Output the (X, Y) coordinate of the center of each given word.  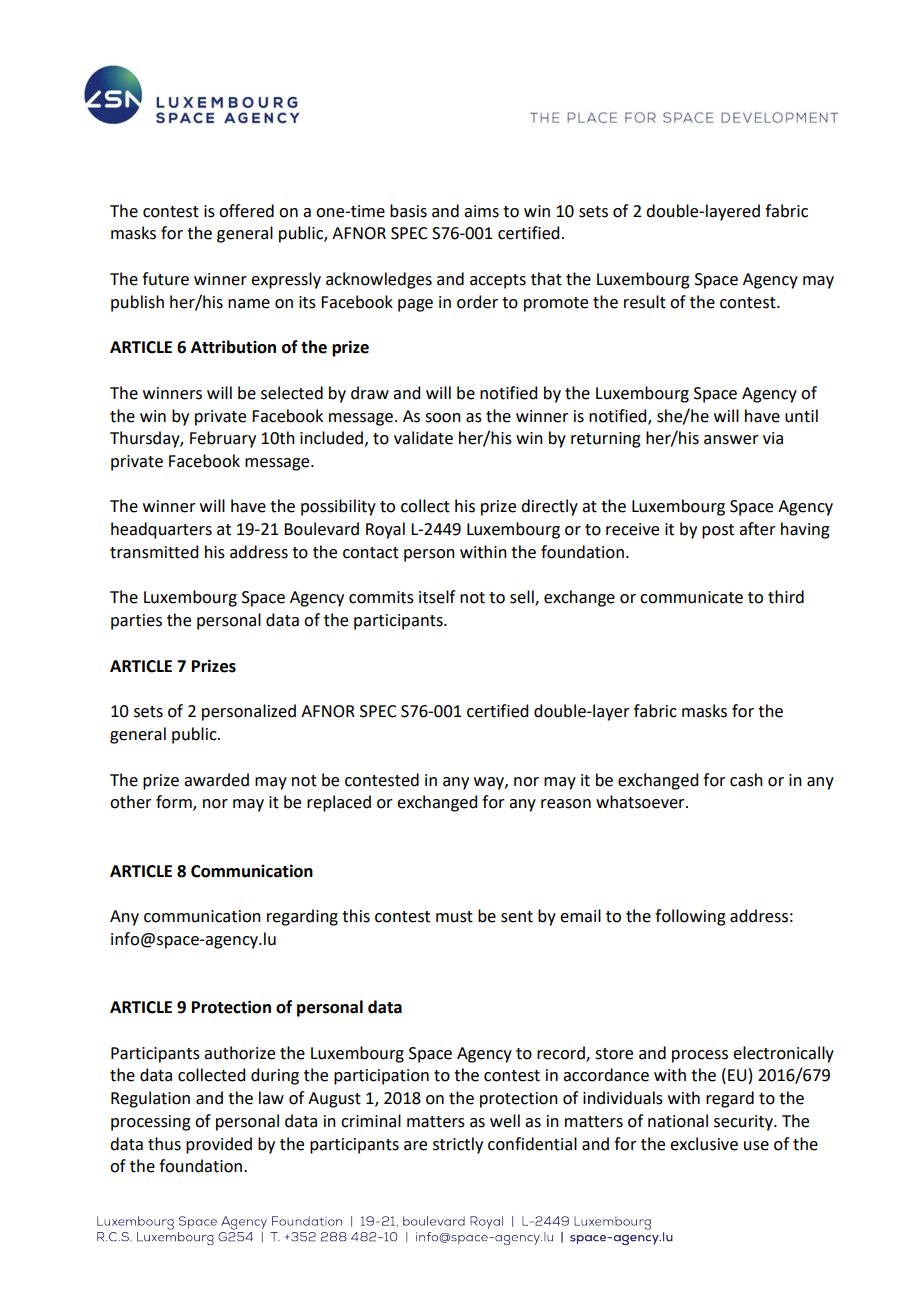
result (645, 302)
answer (731, 440)
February (223, 439)
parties (136, 622)
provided (219, 1145)
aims (481, 211)
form (175, 803)
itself (437, 597)
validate (423, 438)
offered (246, 211)
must (454, 917)
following (690, 917)
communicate (691, 597)
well (505, 1121)
